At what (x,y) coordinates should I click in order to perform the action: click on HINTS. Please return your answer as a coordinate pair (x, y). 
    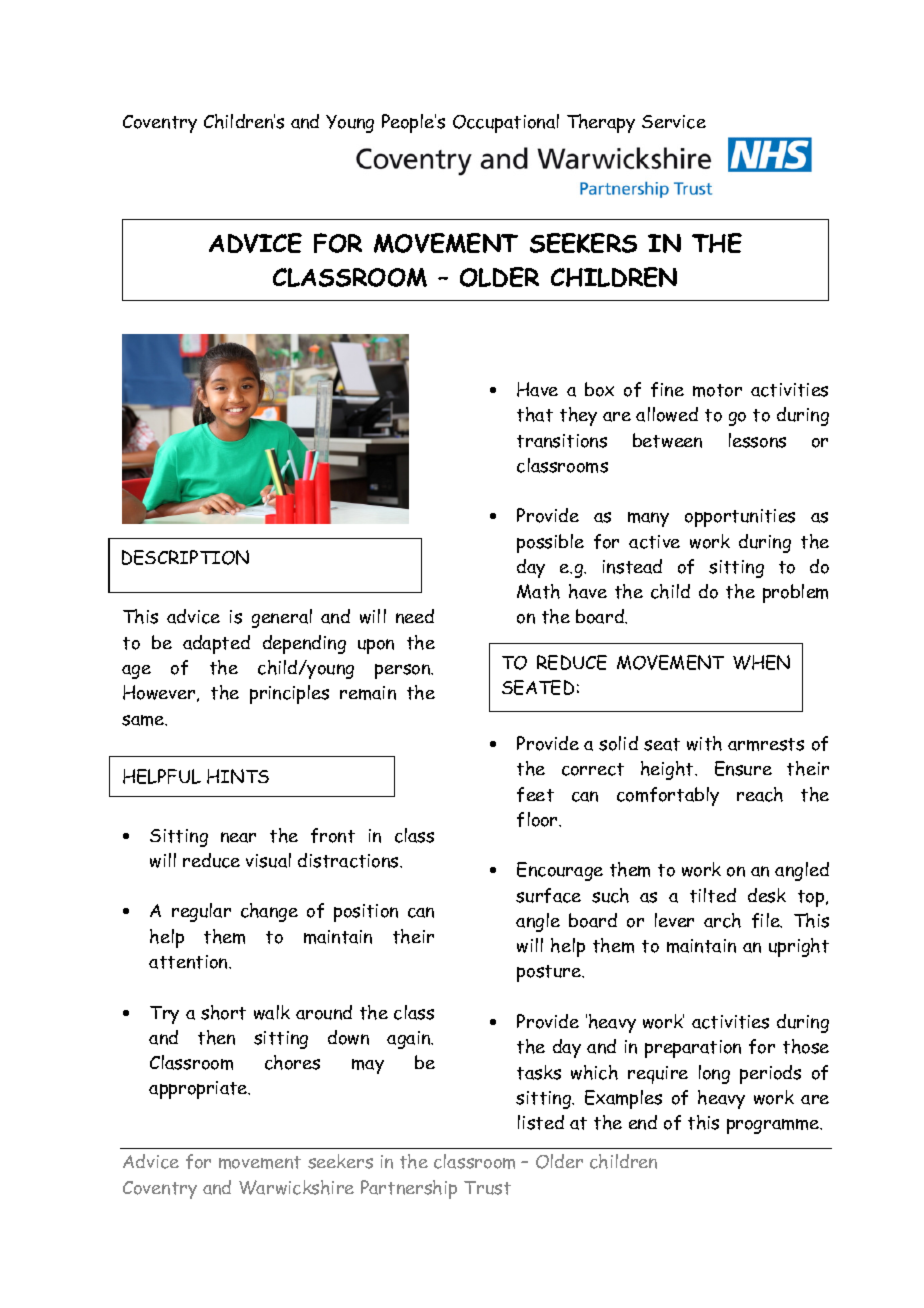
    Looking at the image, I should click on (238, 776).
